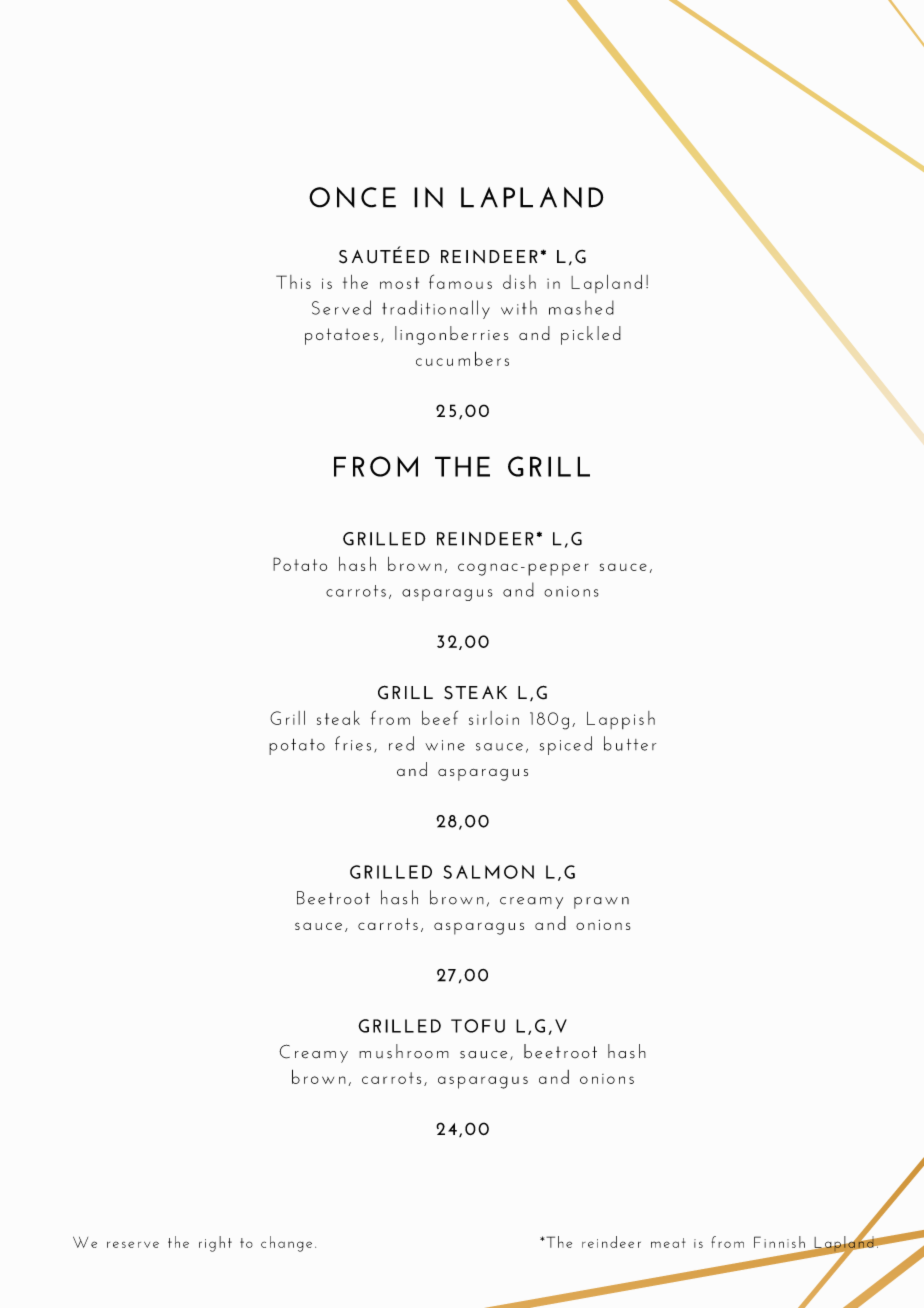 This page has width=924, height=1308. Describe the element at coordinates (668, 1243) in the page. I see `meat` at that location.
